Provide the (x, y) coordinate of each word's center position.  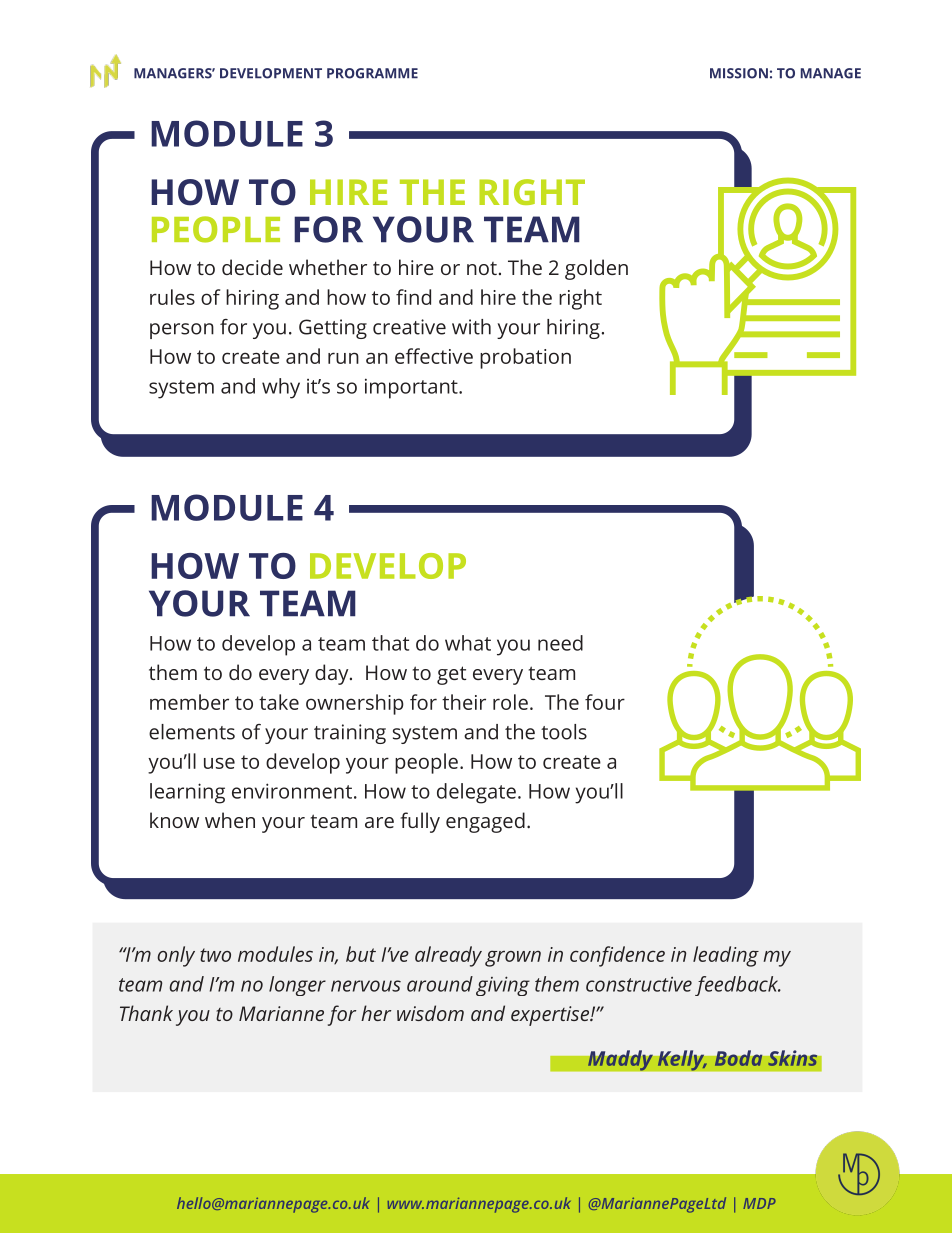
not (482, 268)
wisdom (430, 1013)
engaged (485, 822)
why (281, 388)
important (412, 388)
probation (525, 358)
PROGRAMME (372, 73)
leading (726, 956)
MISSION (739, 73)
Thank (146, 1013)
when (230, 820)
